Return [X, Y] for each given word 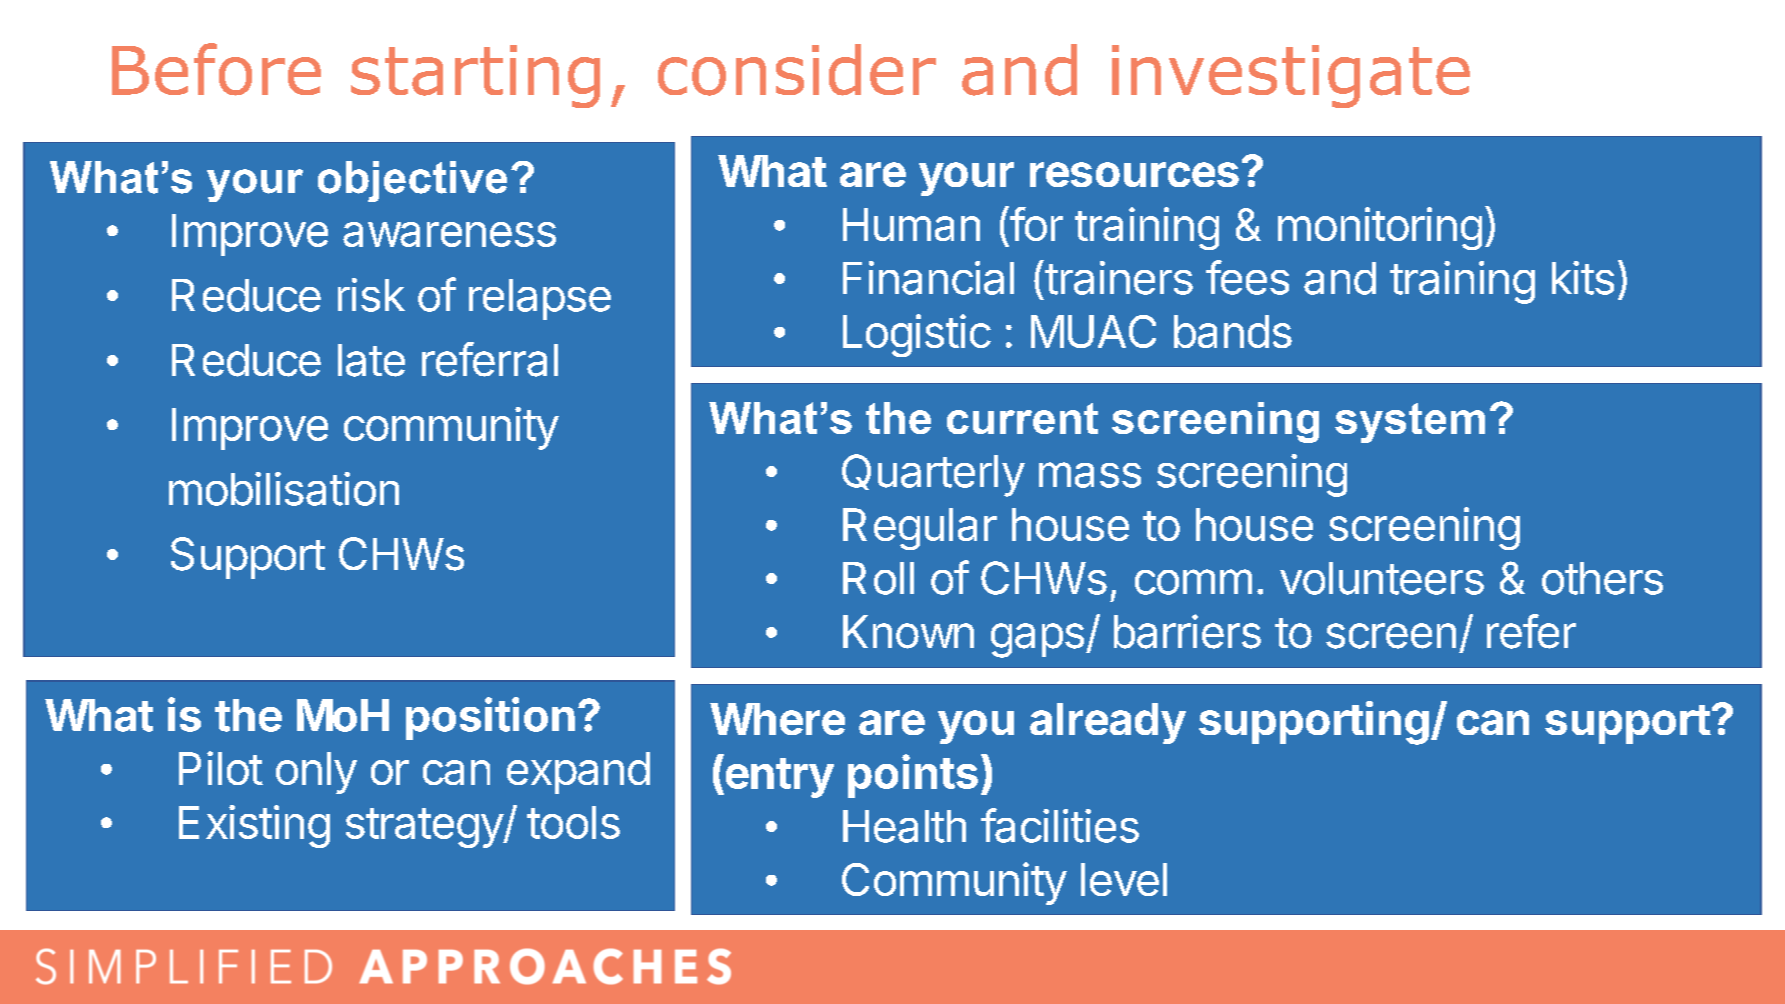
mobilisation [284, 489]
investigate [1291, 76]
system [1410, 423]
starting [475, 76]
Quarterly [933, 475]
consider [797, 70]
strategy [425, 828]
